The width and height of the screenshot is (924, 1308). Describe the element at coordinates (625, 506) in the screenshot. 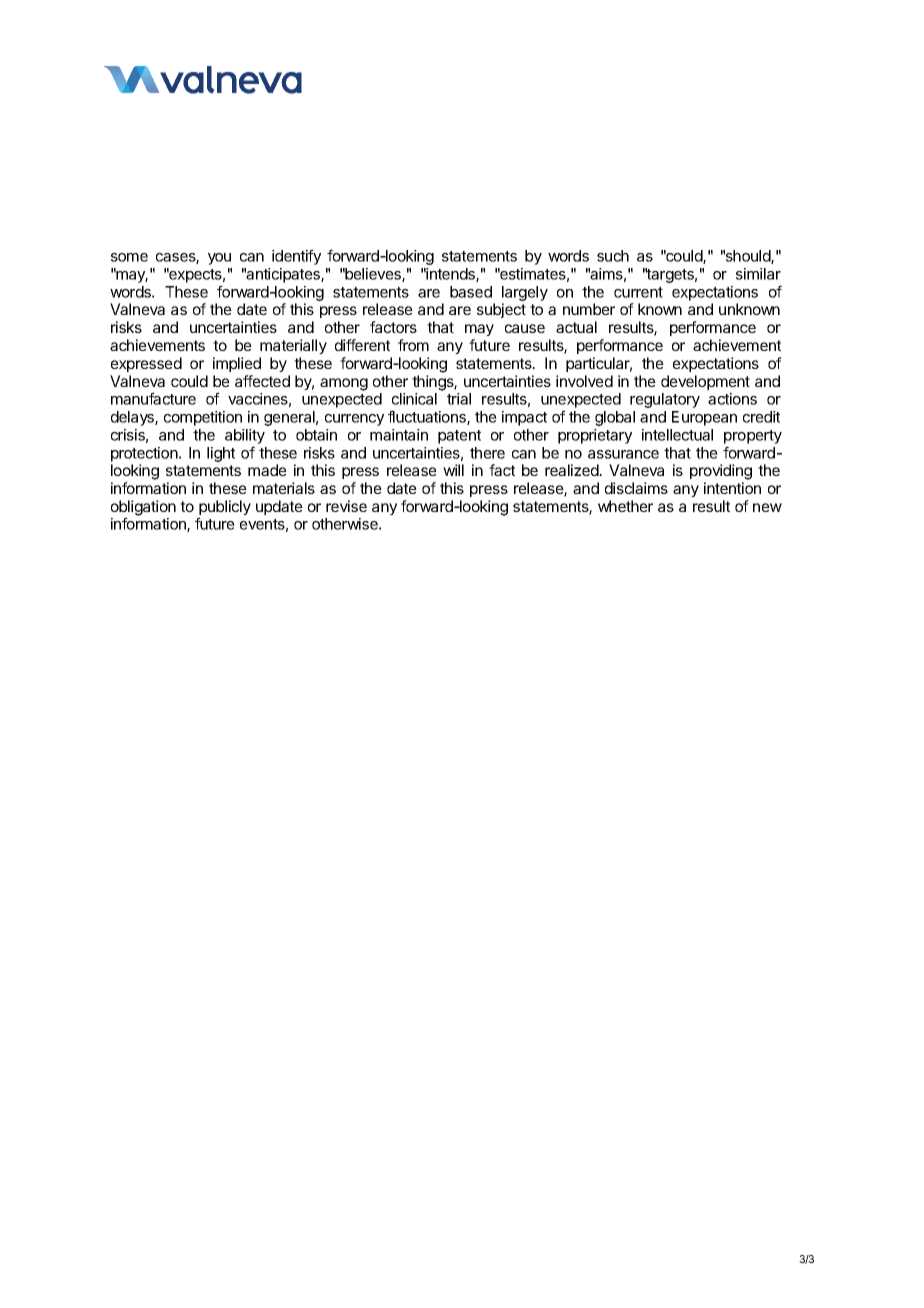

I see `whether` at that location.
